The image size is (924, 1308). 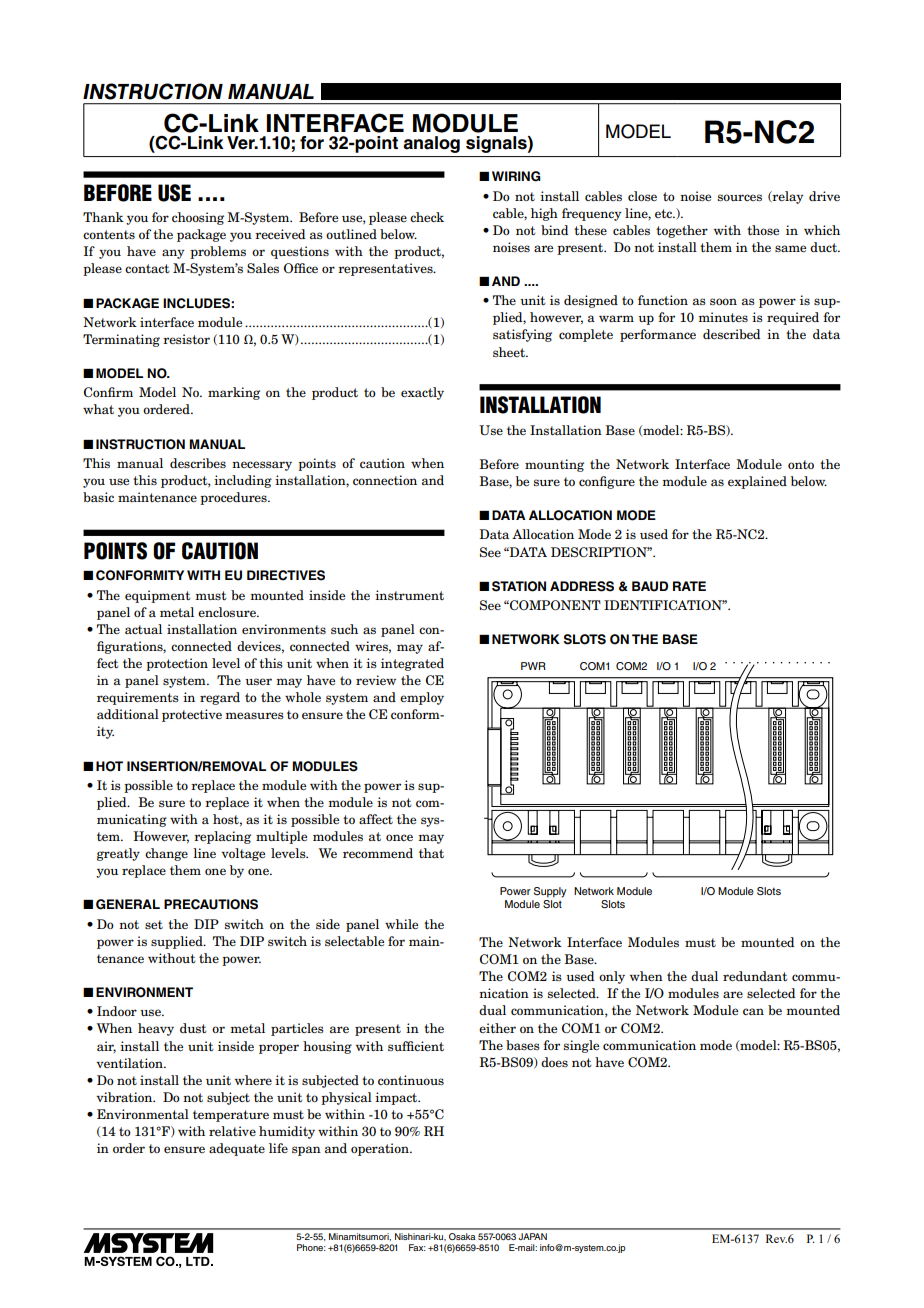 I want to click on adequate, so click(x=237, y=1149).
